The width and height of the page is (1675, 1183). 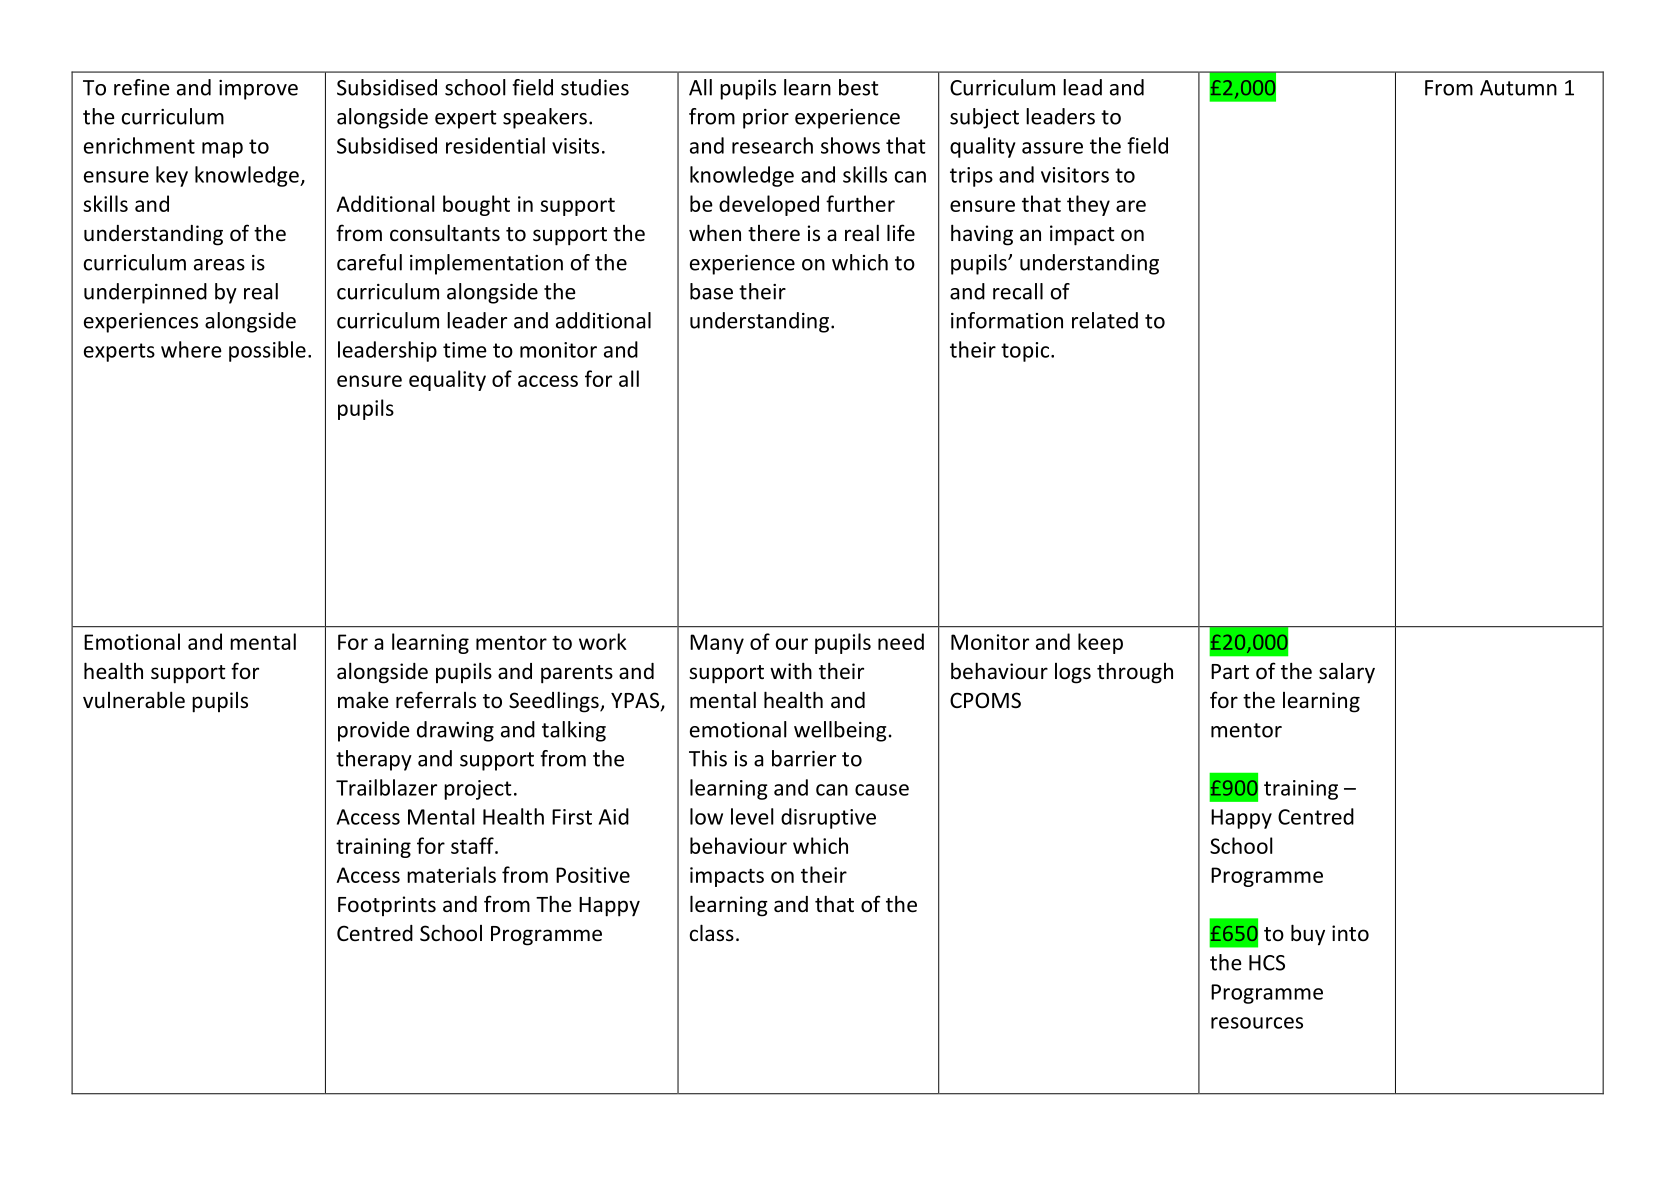 What do you see at coordinates (603, 641) in the page?
I see `work` at bounding box center [603, 641].
